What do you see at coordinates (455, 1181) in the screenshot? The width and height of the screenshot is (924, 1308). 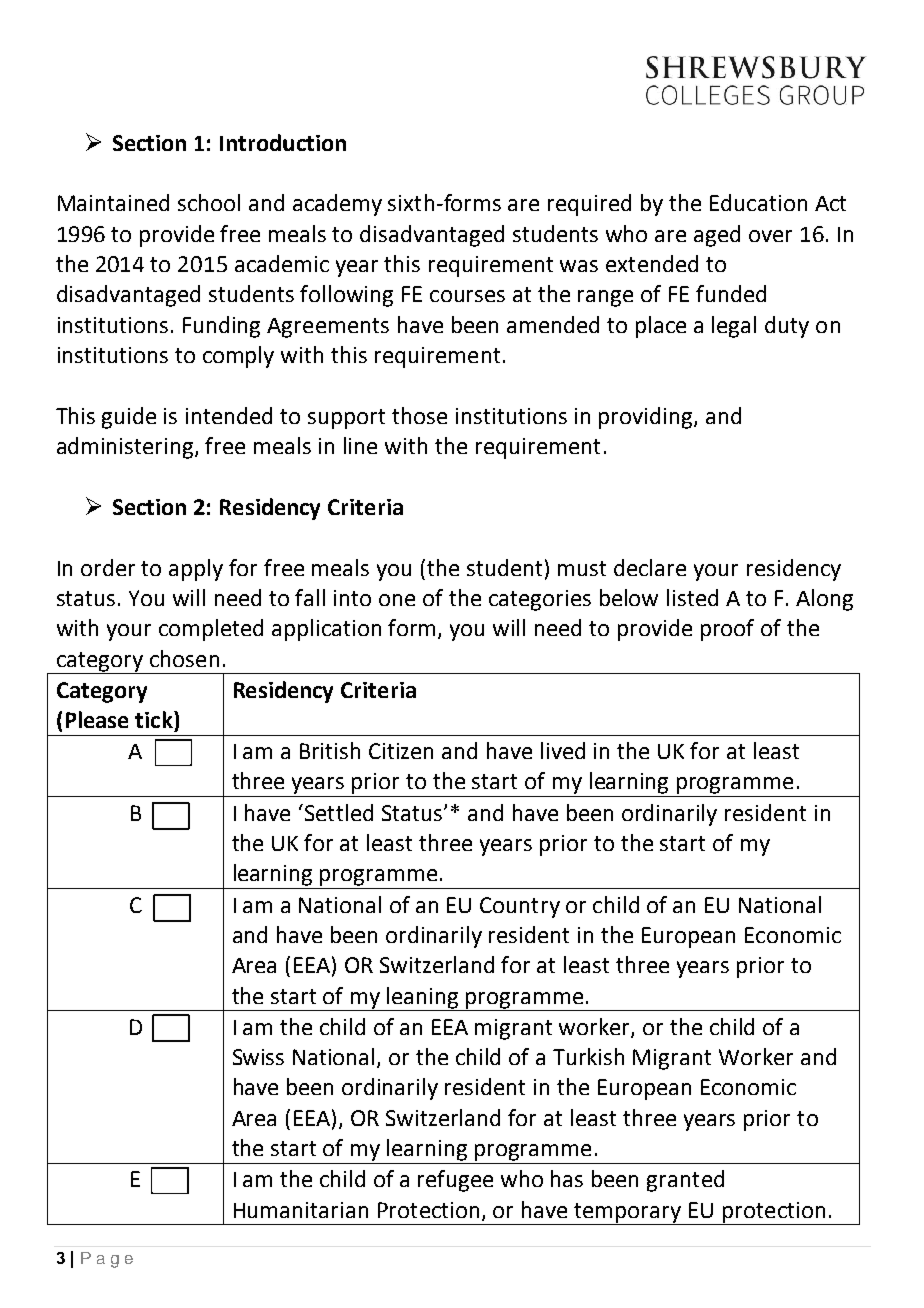 I see `refugee` at bounding box center [455, 1181].
